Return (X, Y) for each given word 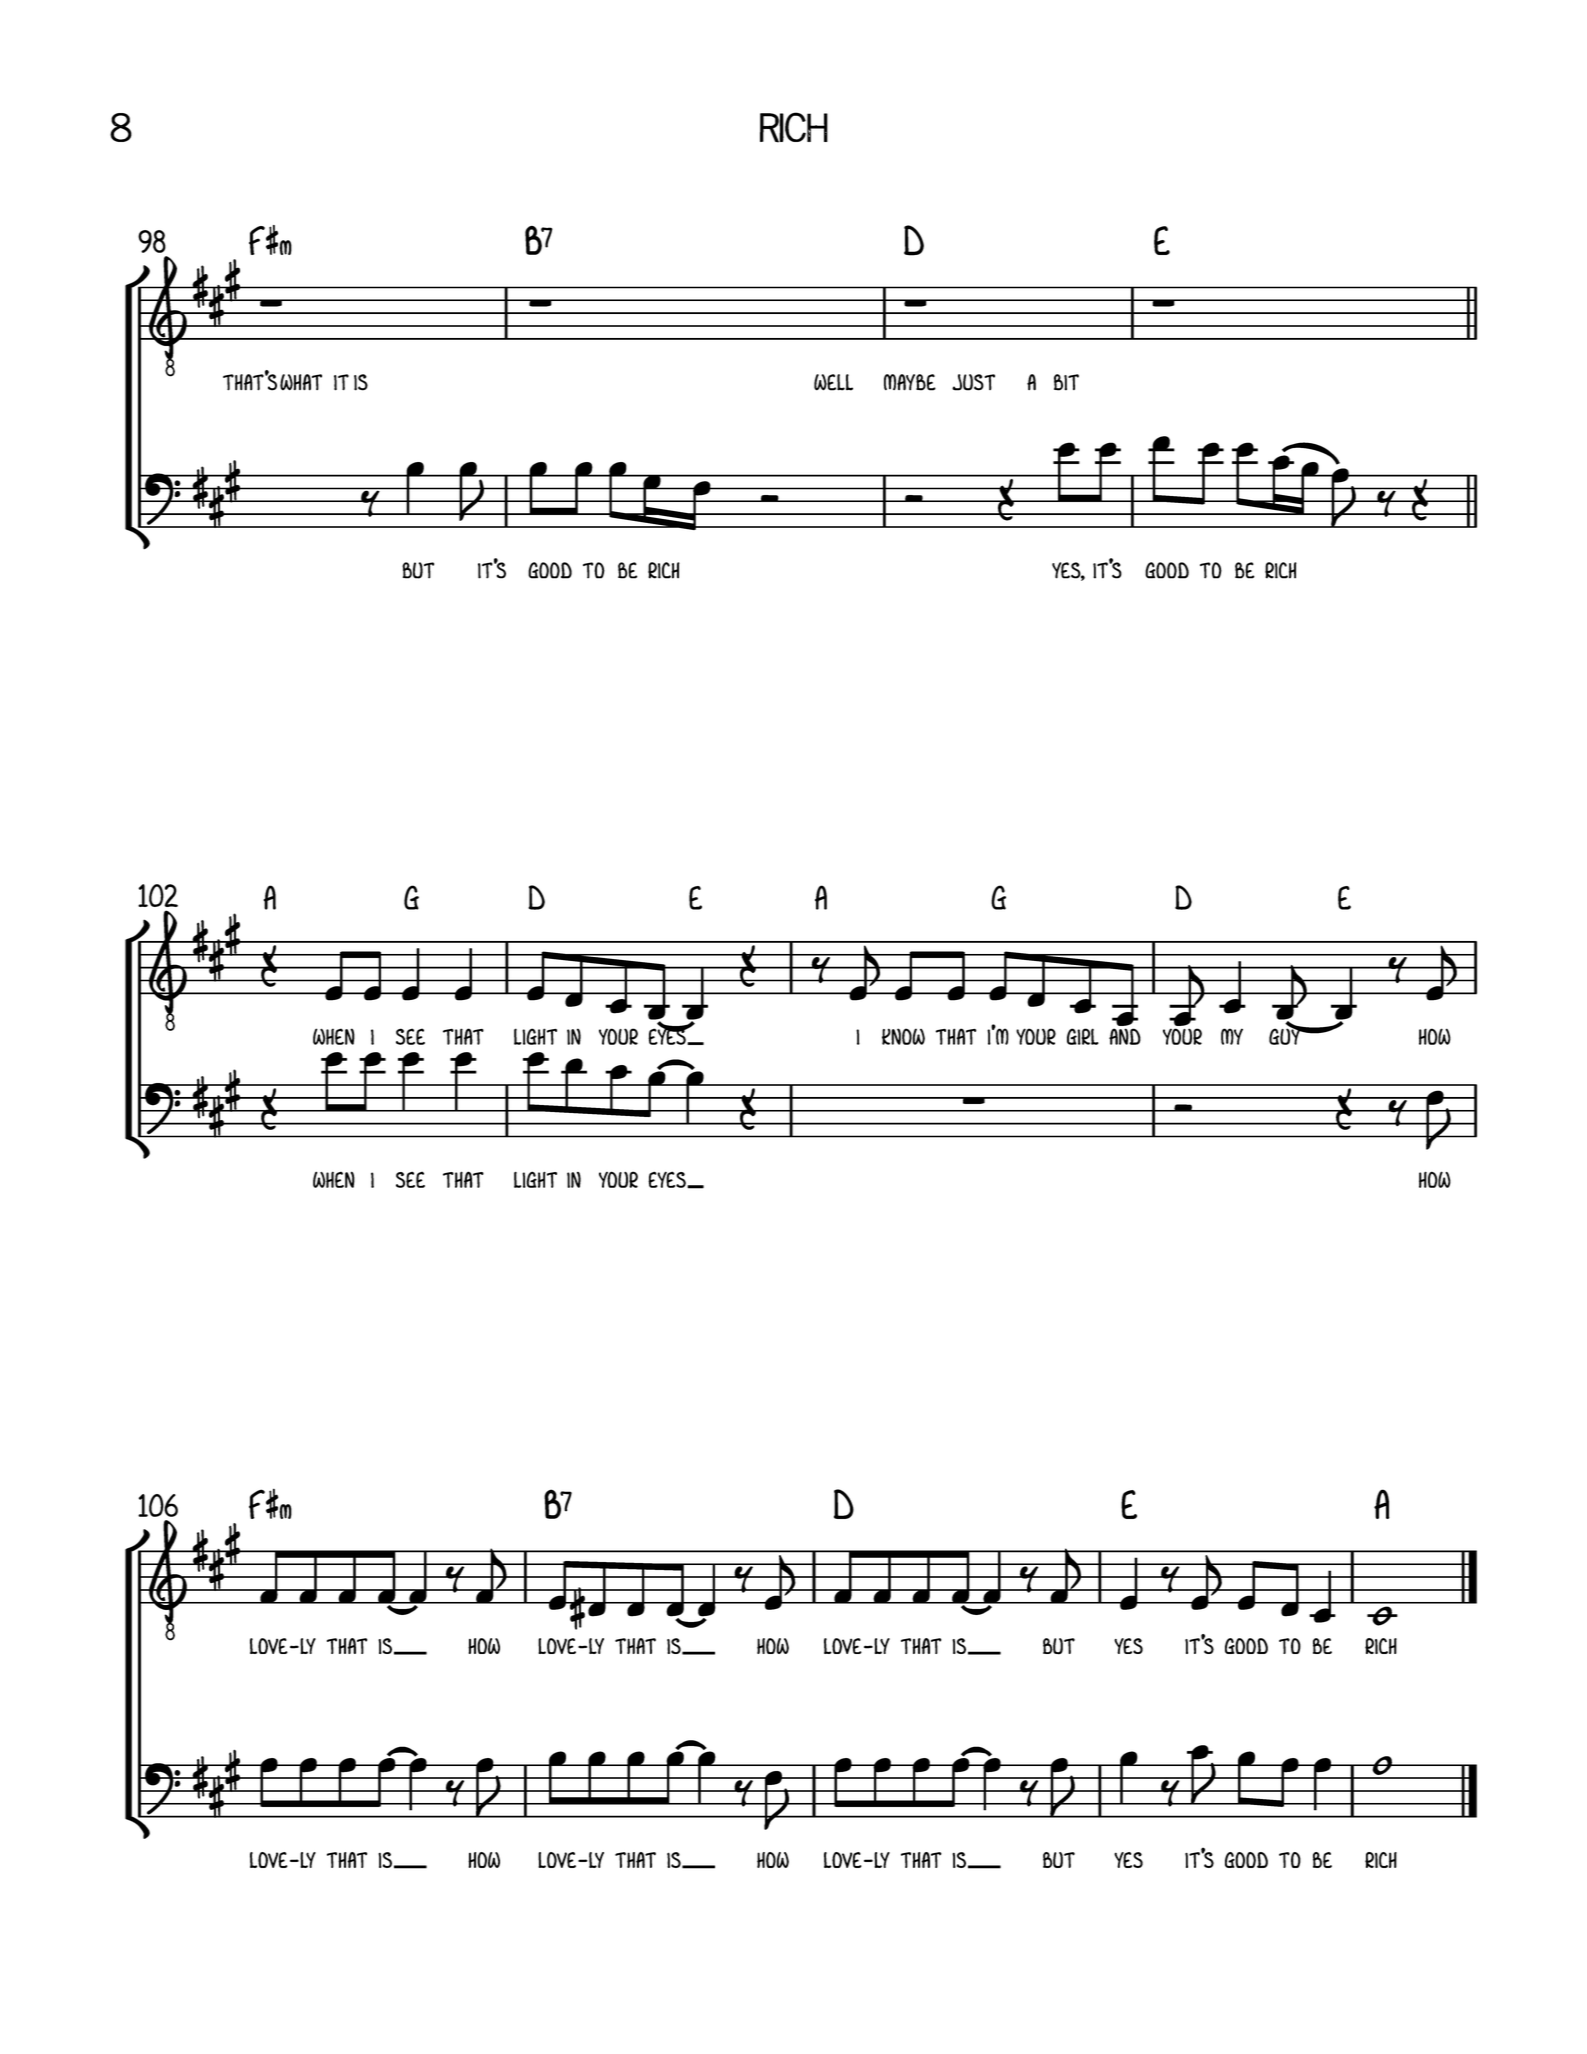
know (903, 1036)
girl (1083, 1036)
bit (1066, 382)
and (1125, 1036)
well (833, 382)
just (973, 382)
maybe (910, 382)
